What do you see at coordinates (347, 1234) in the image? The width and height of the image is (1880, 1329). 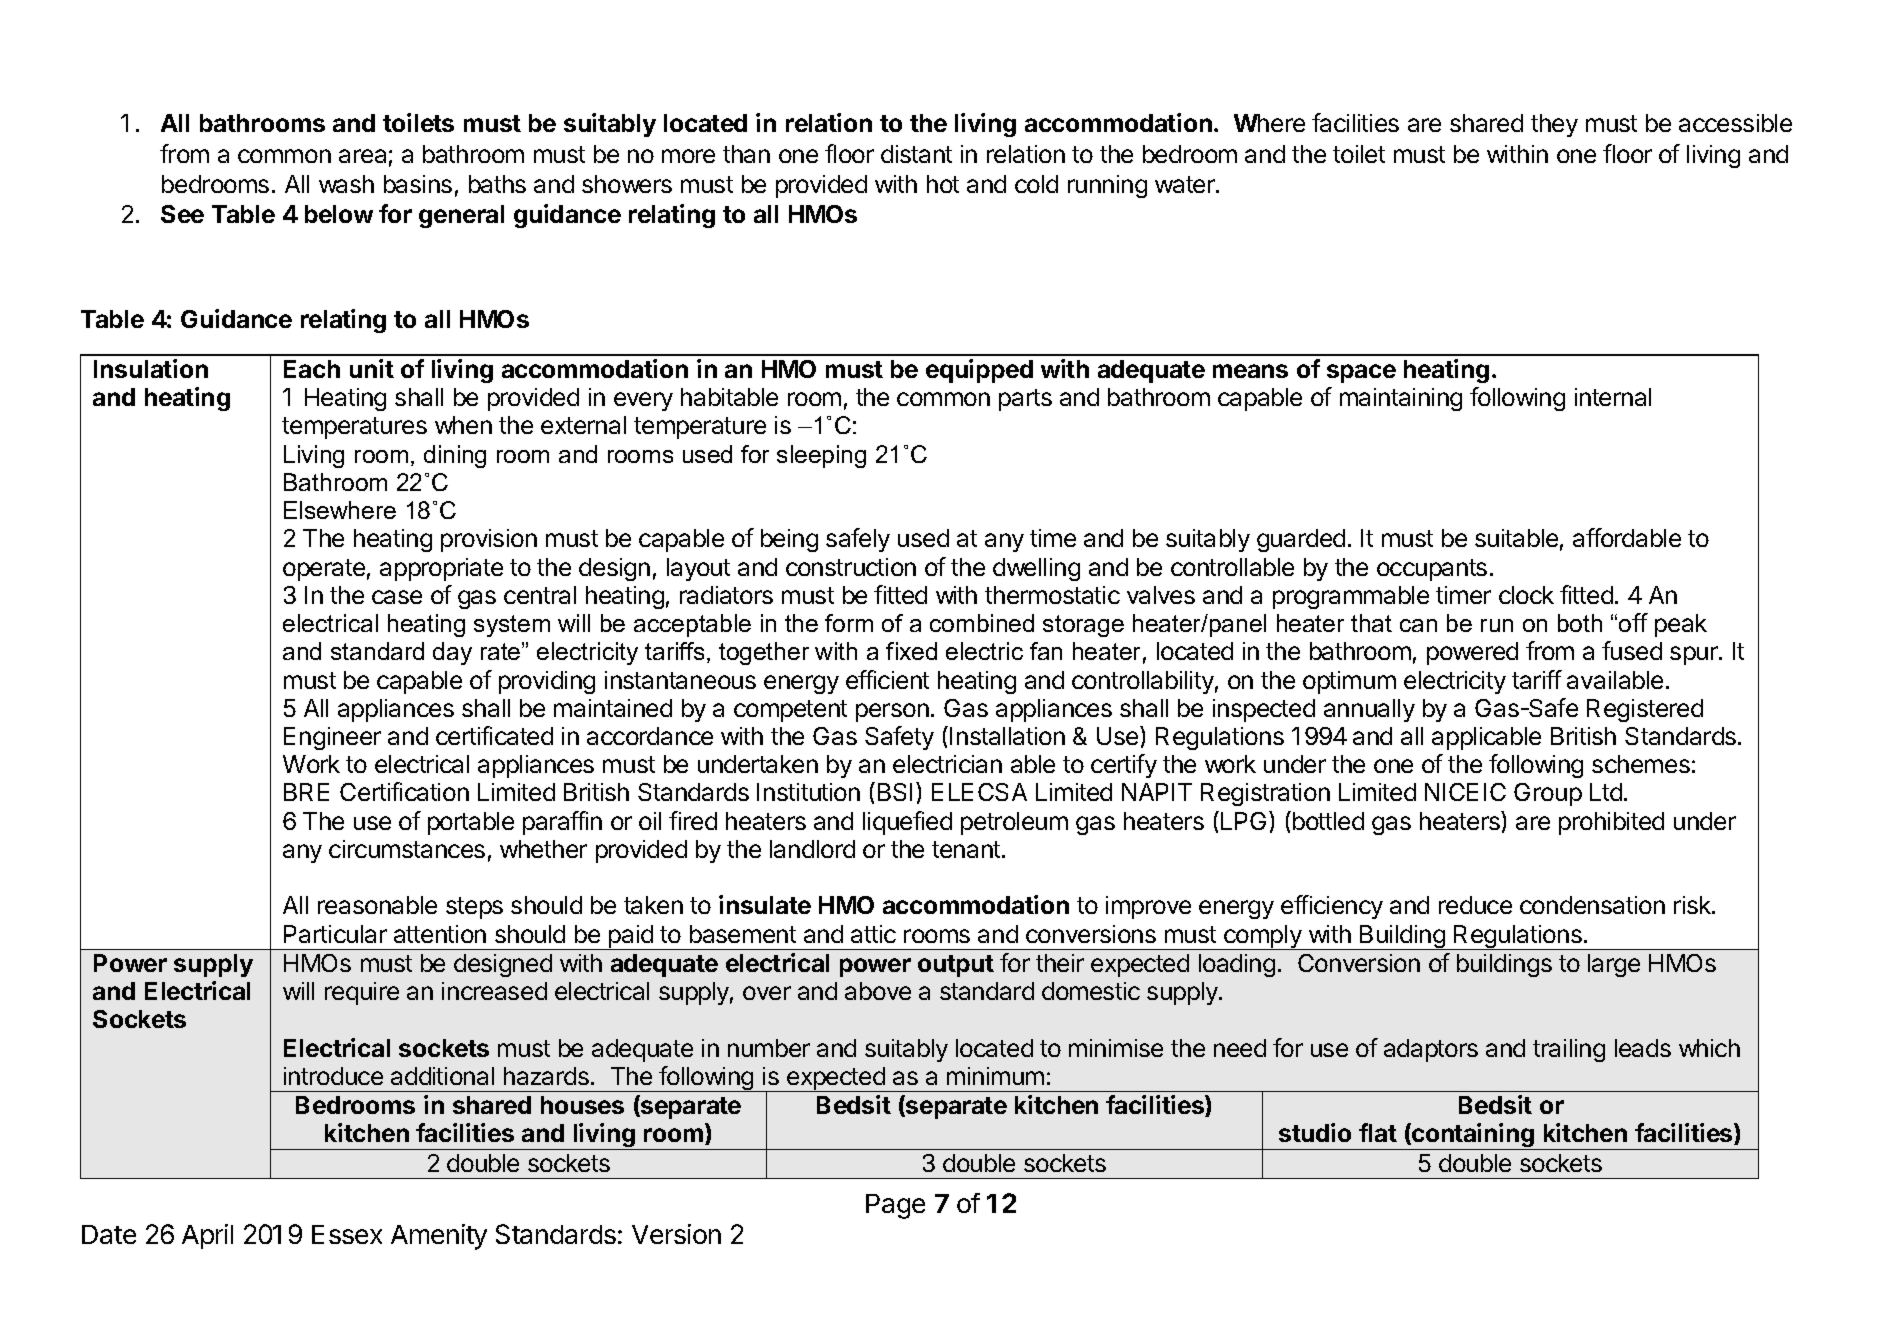 I see `Essex` at bounding box center [347, 1234].
